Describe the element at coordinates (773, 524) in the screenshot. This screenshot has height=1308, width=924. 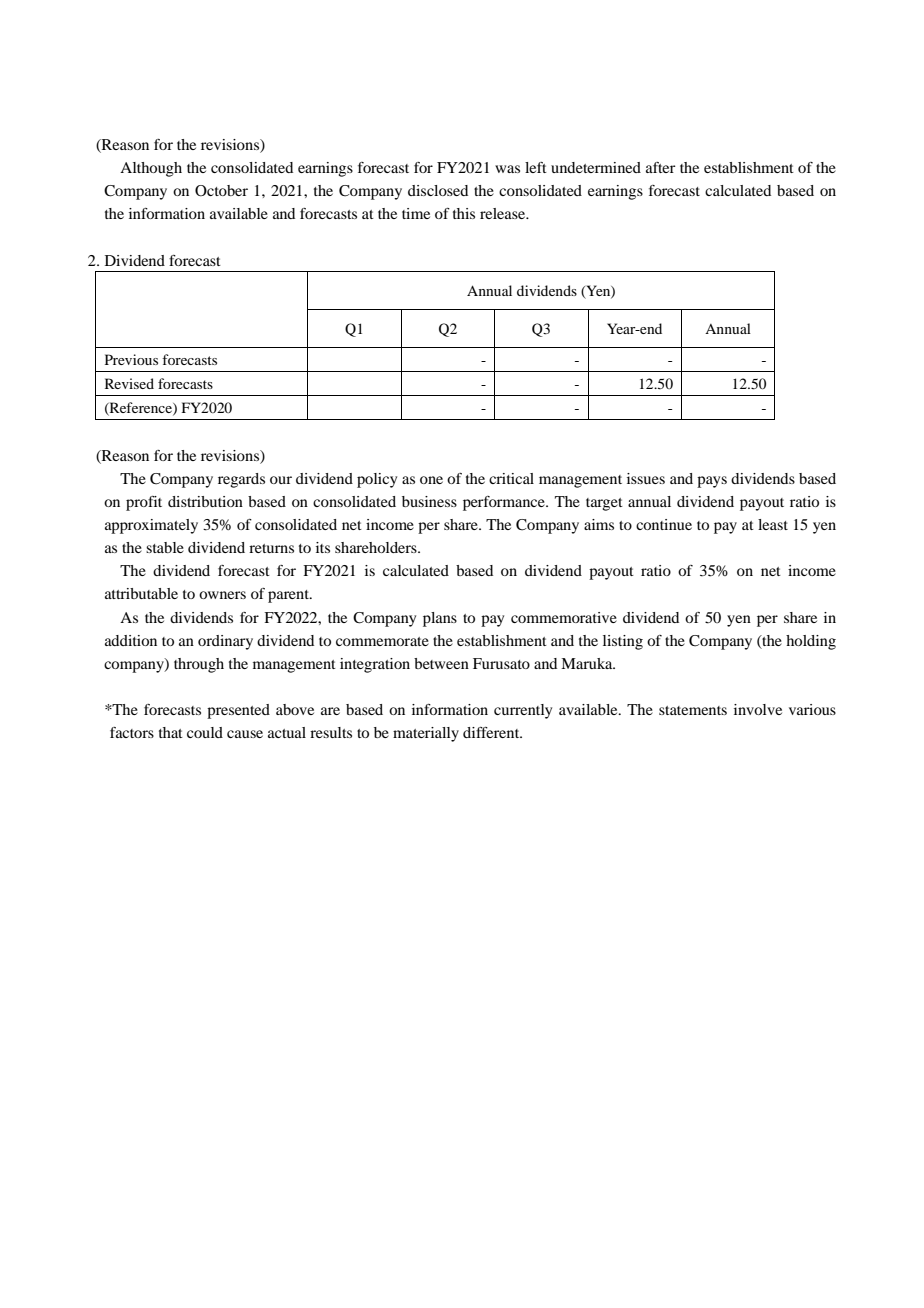
I see `least` at that location.
